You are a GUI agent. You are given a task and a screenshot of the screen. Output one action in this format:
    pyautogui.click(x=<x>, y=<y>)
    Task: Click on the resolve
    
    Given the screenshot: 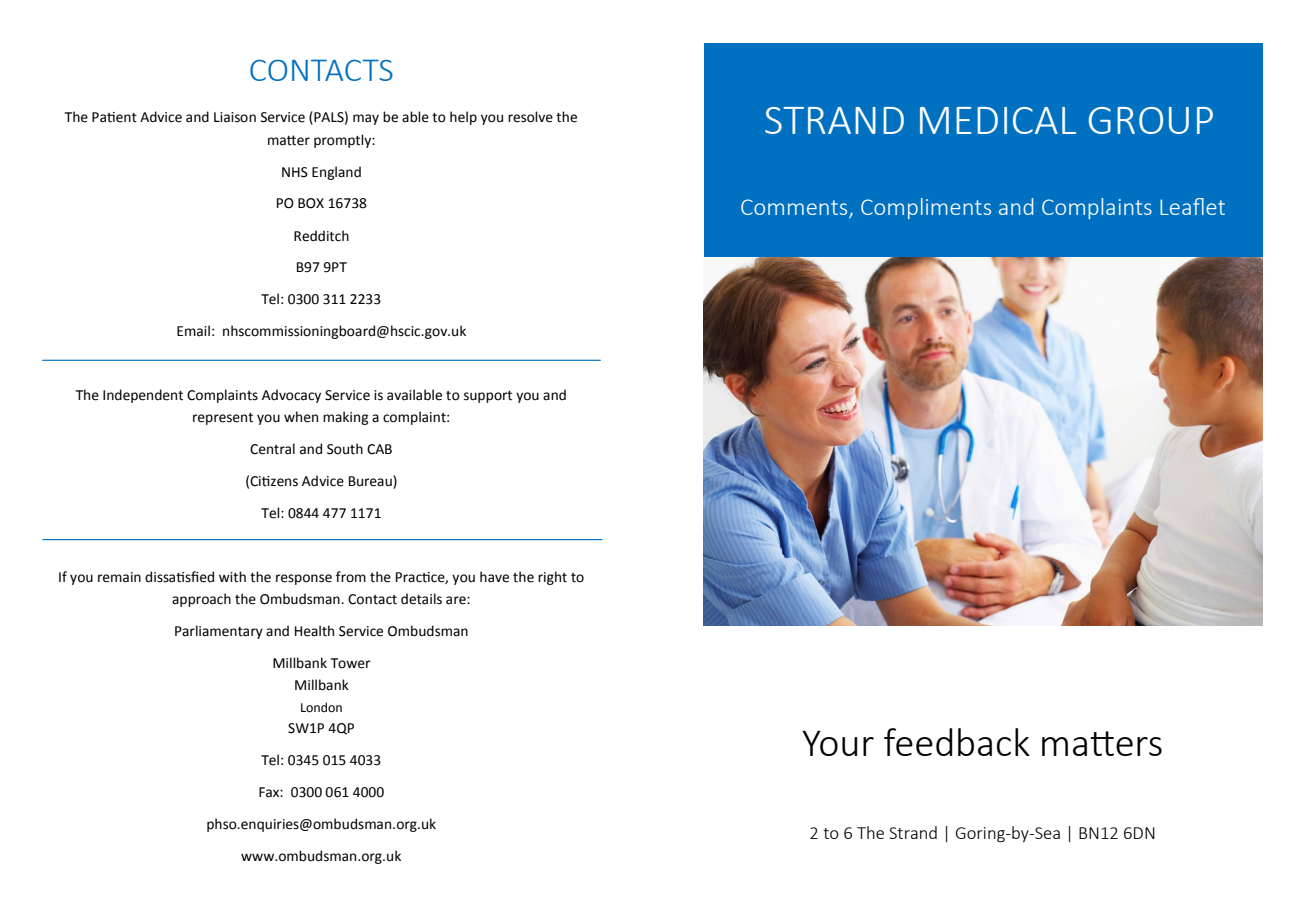 What is the action you would take?
    pyautogui.click(x=530, y=117)
